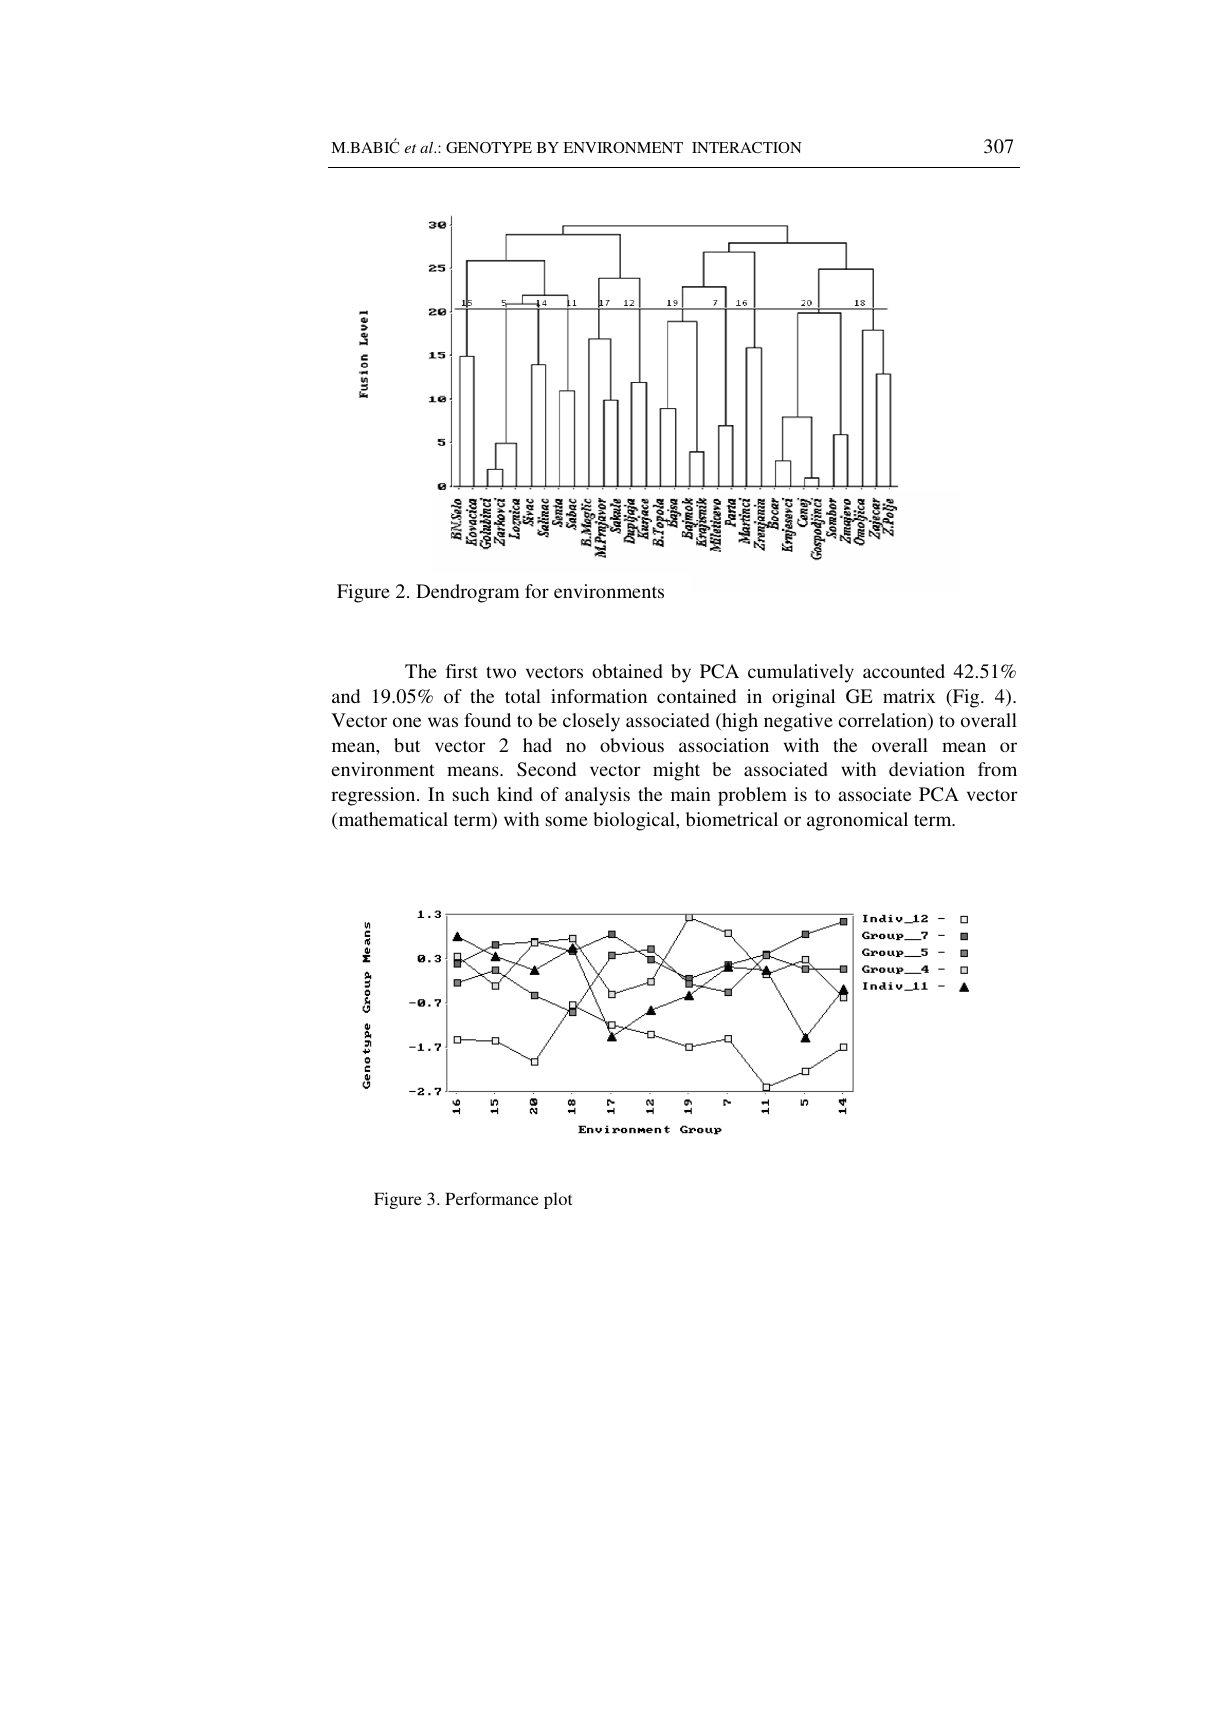 The width and height of the screenshot is (1220, 1726). What do you see at coordinates (927, 769) in the screenshot?
I see `deviation` at bounding box center [927, 769].
